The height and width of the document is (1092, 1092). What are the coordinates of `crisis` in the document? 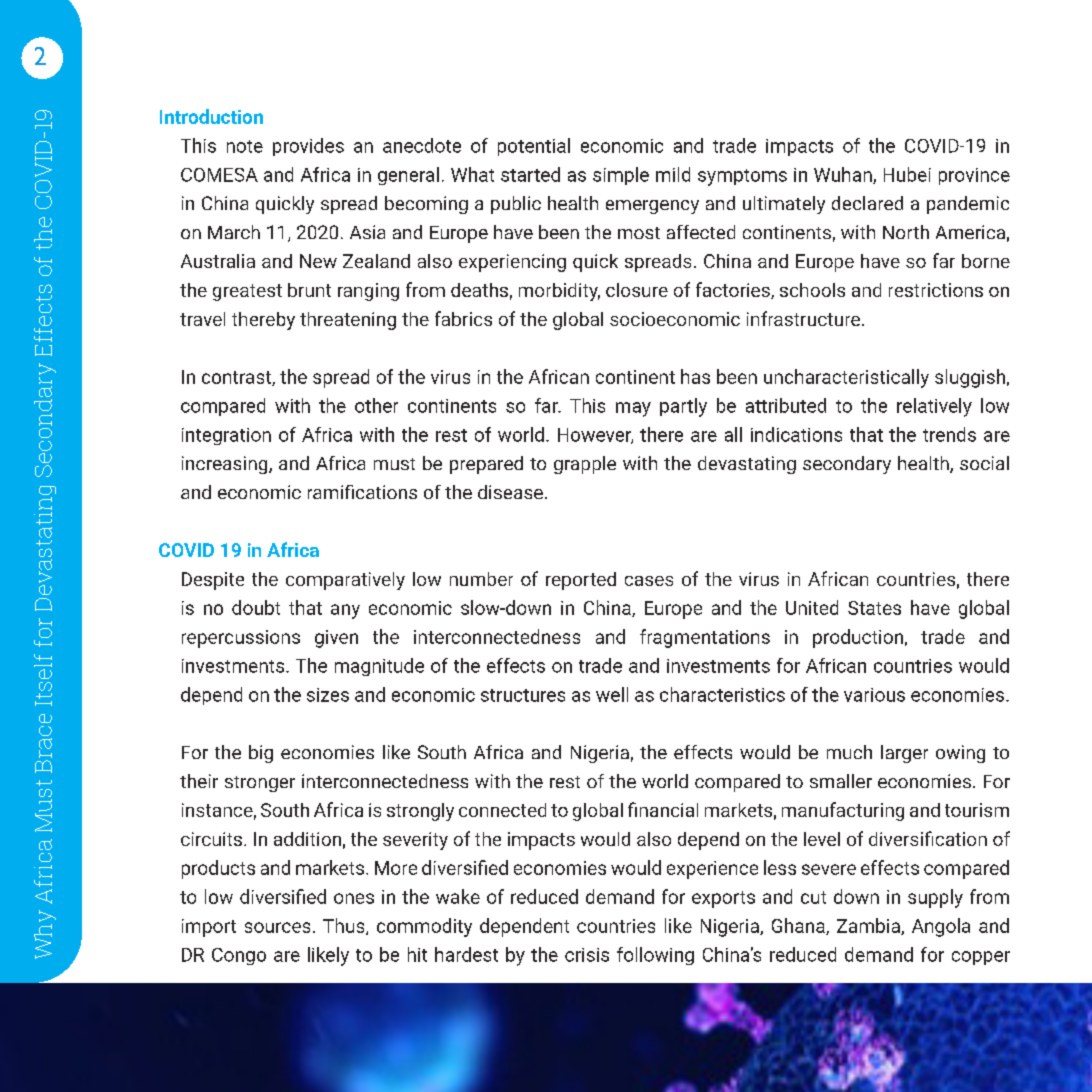 It's located at (587, 955).
